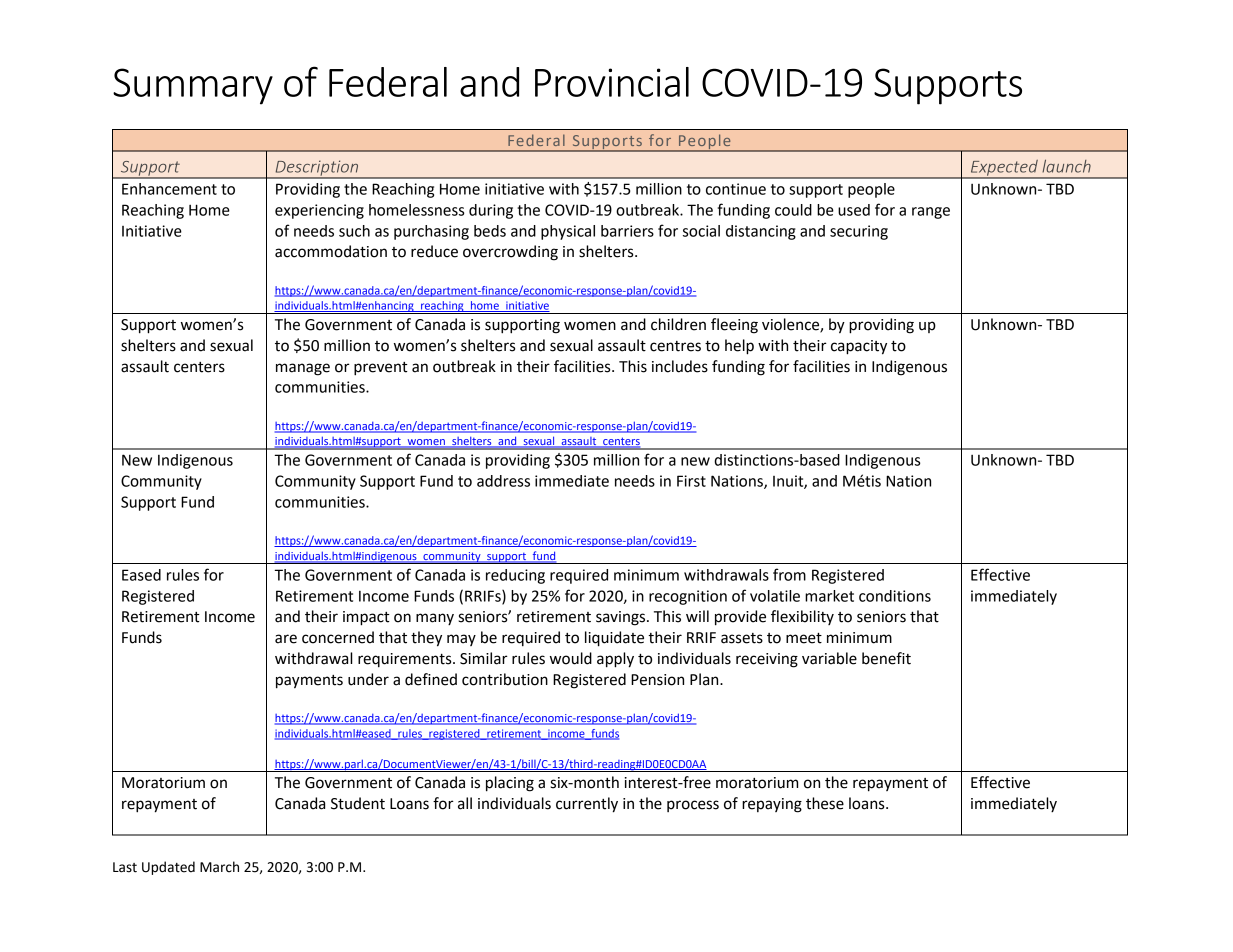  I want to click on benefit, so click(886, 658).
